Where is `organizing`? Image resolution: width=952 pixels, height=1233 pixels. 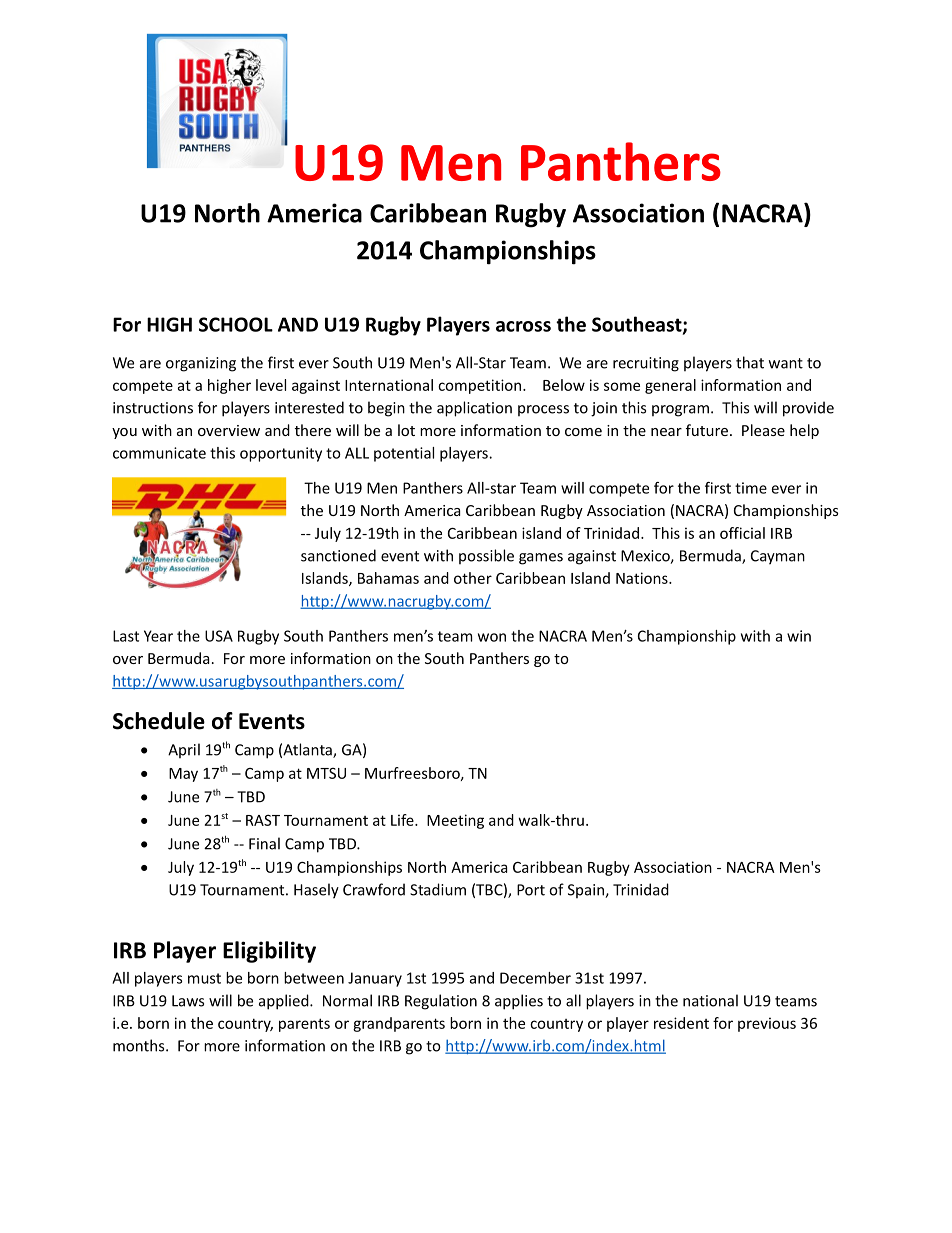
organizing is located at coordinates (201, 364).
